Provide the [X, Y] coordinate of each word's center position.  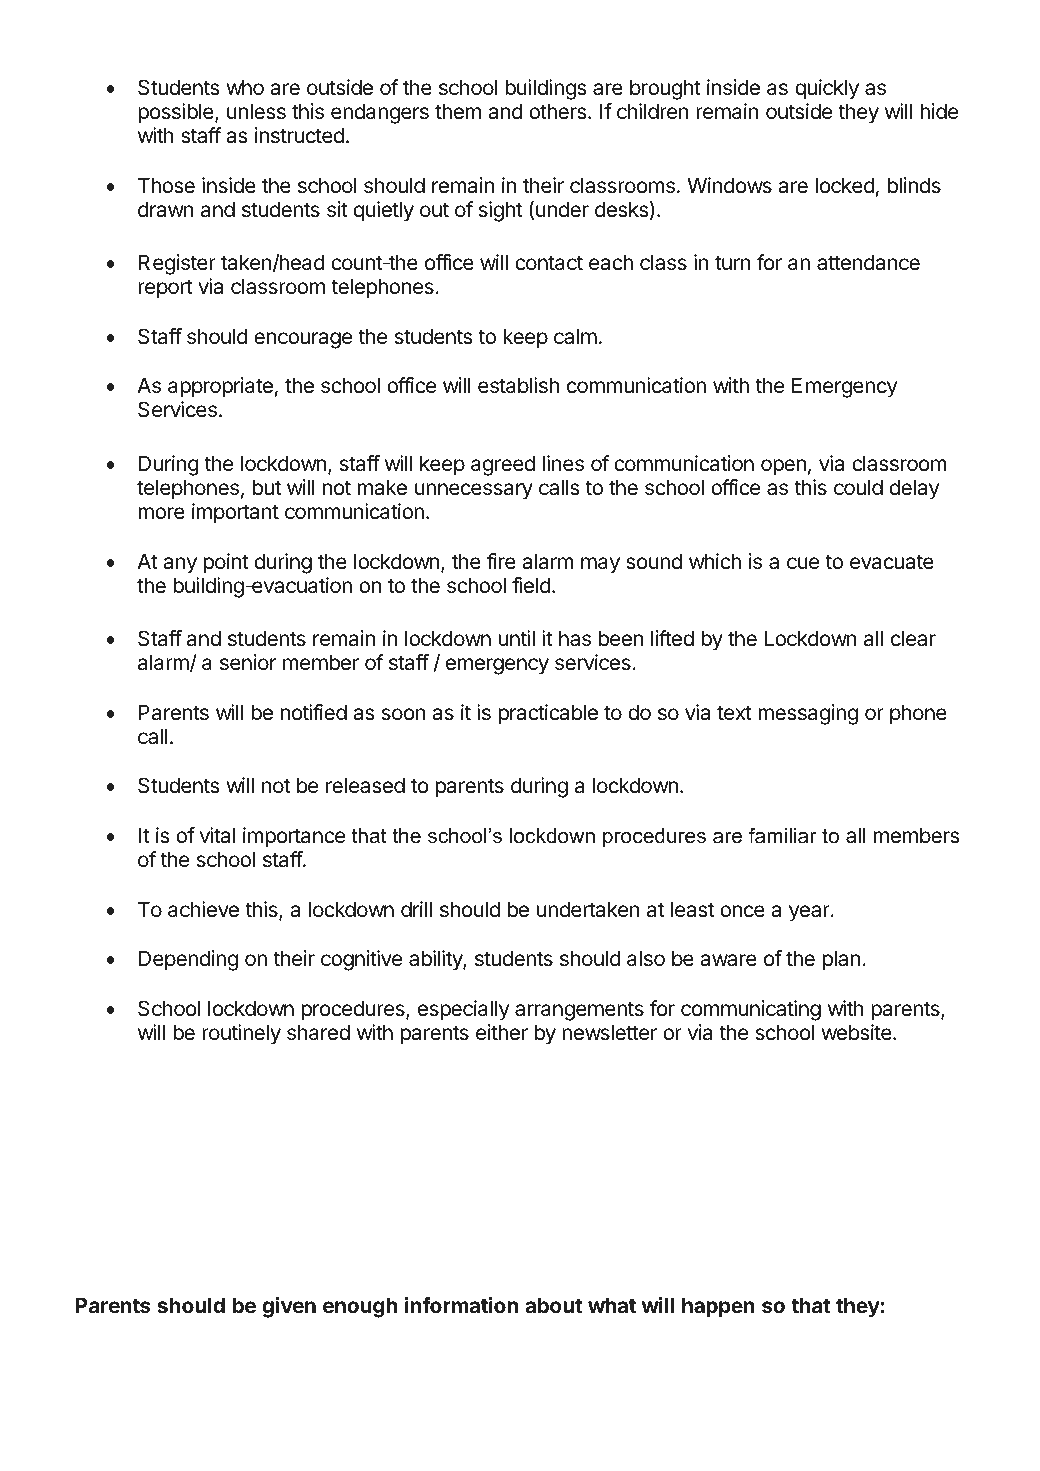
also [646, 958]
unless [256, 111]
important [235, 513]
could [858, 487]
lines [563, 463]
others [559, 111]
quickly [827, 89]
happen [718, 1307]
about [554, 1305]
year [810, 913]
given [289, 1307]
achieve [203, 909]
